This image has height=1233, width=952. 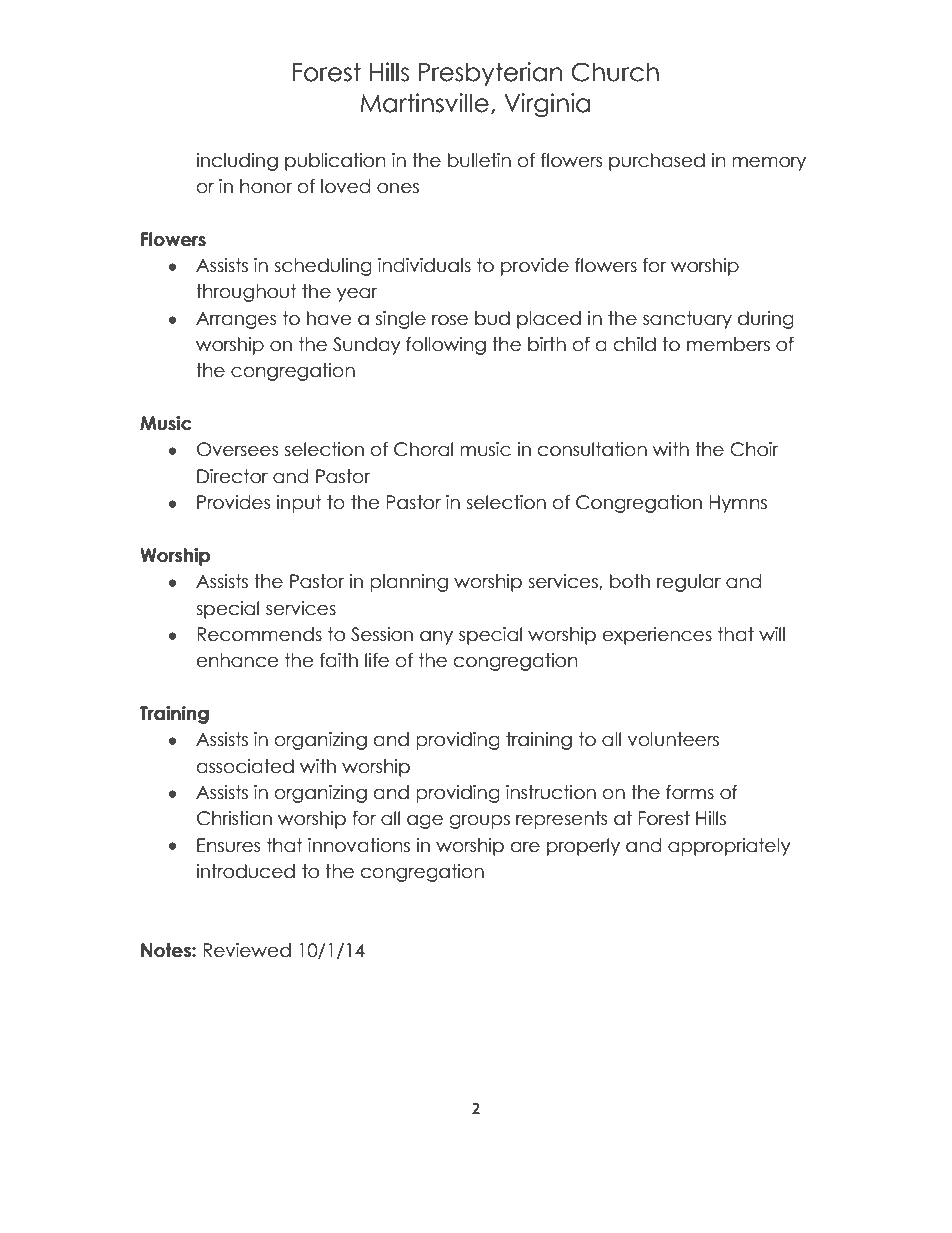 What do you see at coordinates (335, 162) in the image?
I see `publication` at bounding box center [335, 162].
